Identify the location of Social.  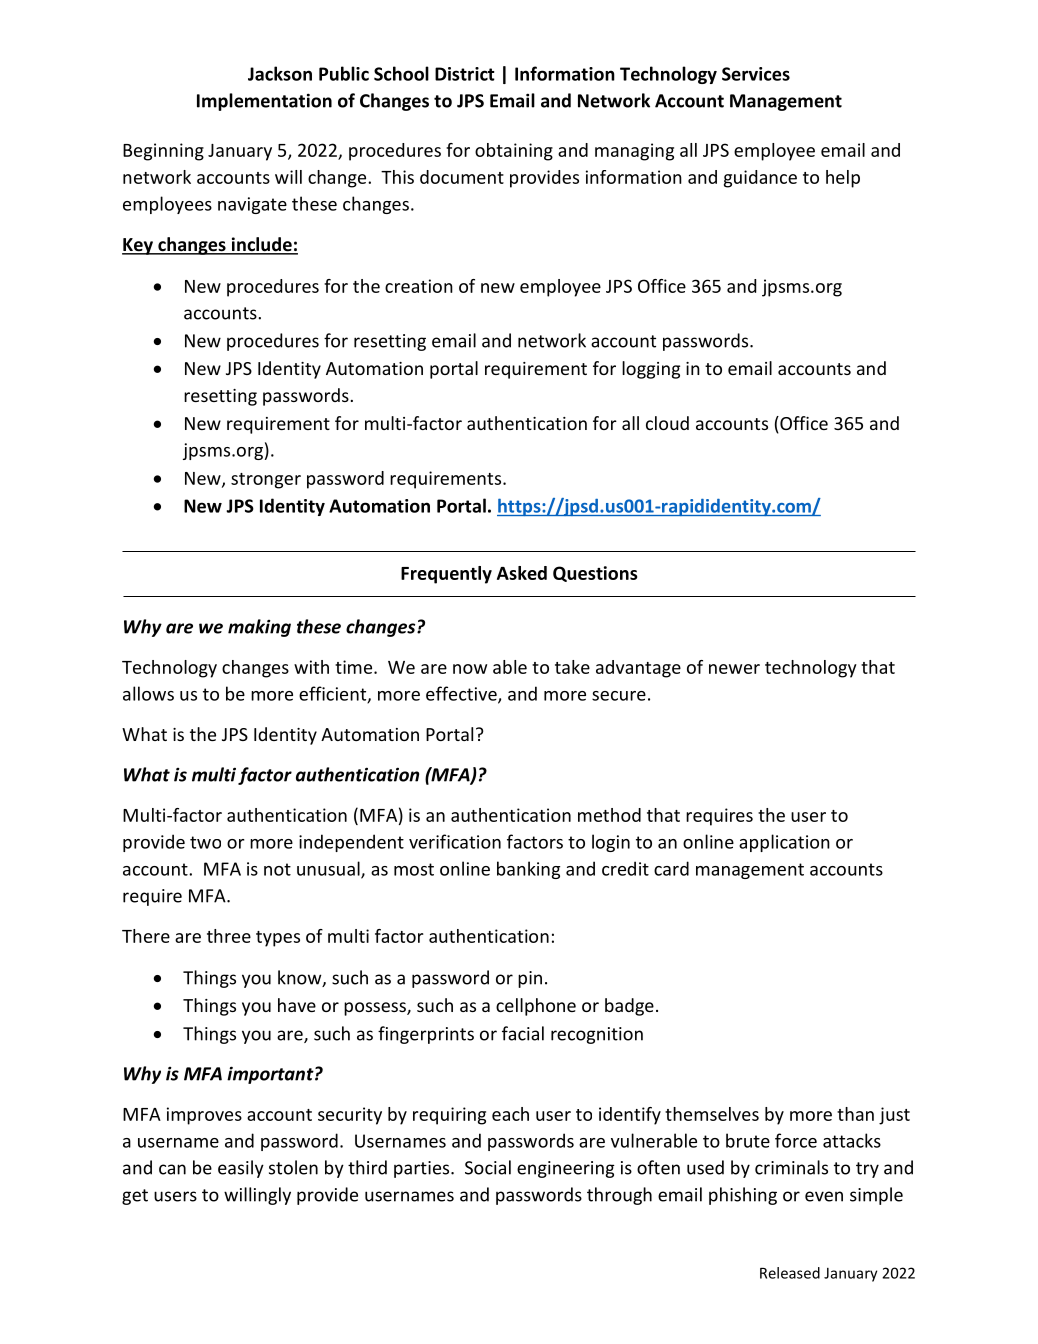
(488, 1167).
